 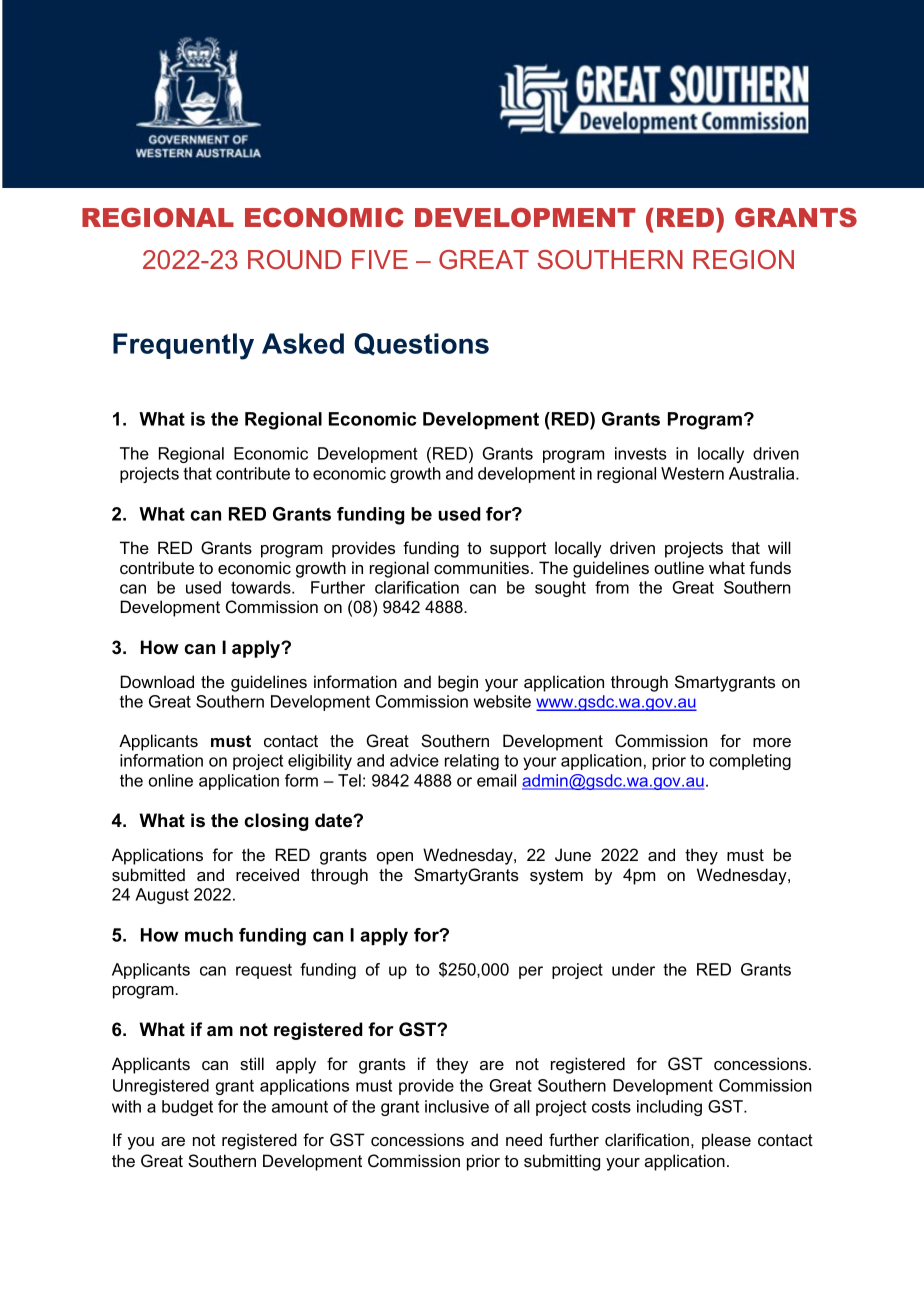 I want to click on begin, so click(x=458, y=683).
